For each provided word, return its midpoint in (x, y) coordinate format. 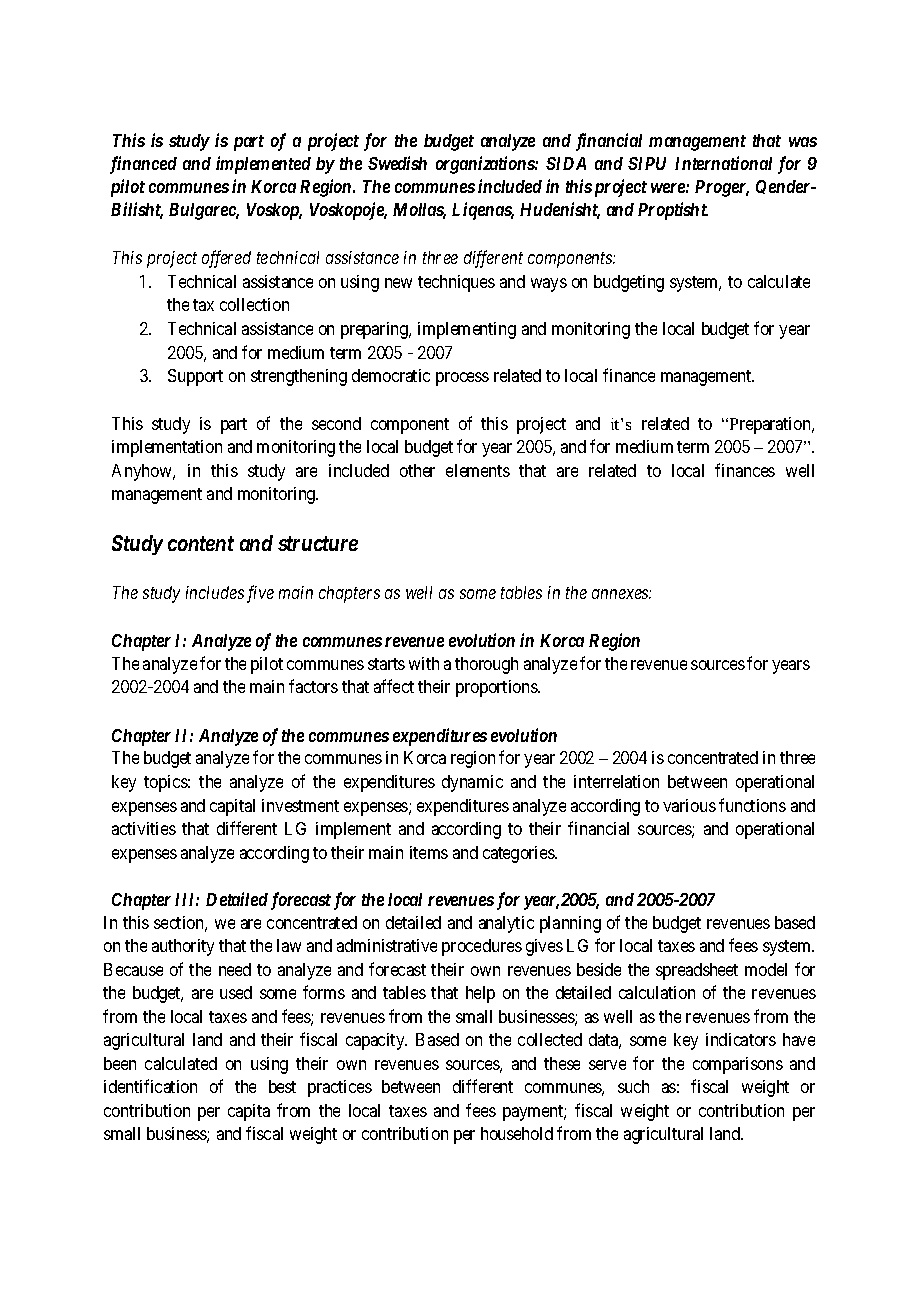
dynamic (472, 783)
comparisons (738, 1065)
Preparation (770, 425)
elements (478, 470)
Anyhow (143, 472)
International (723, 163)
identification (150, 1086)
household (517, 1133)
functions (752, 805)
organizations (486, 165)
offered (226, 259)
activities (144, 828)
